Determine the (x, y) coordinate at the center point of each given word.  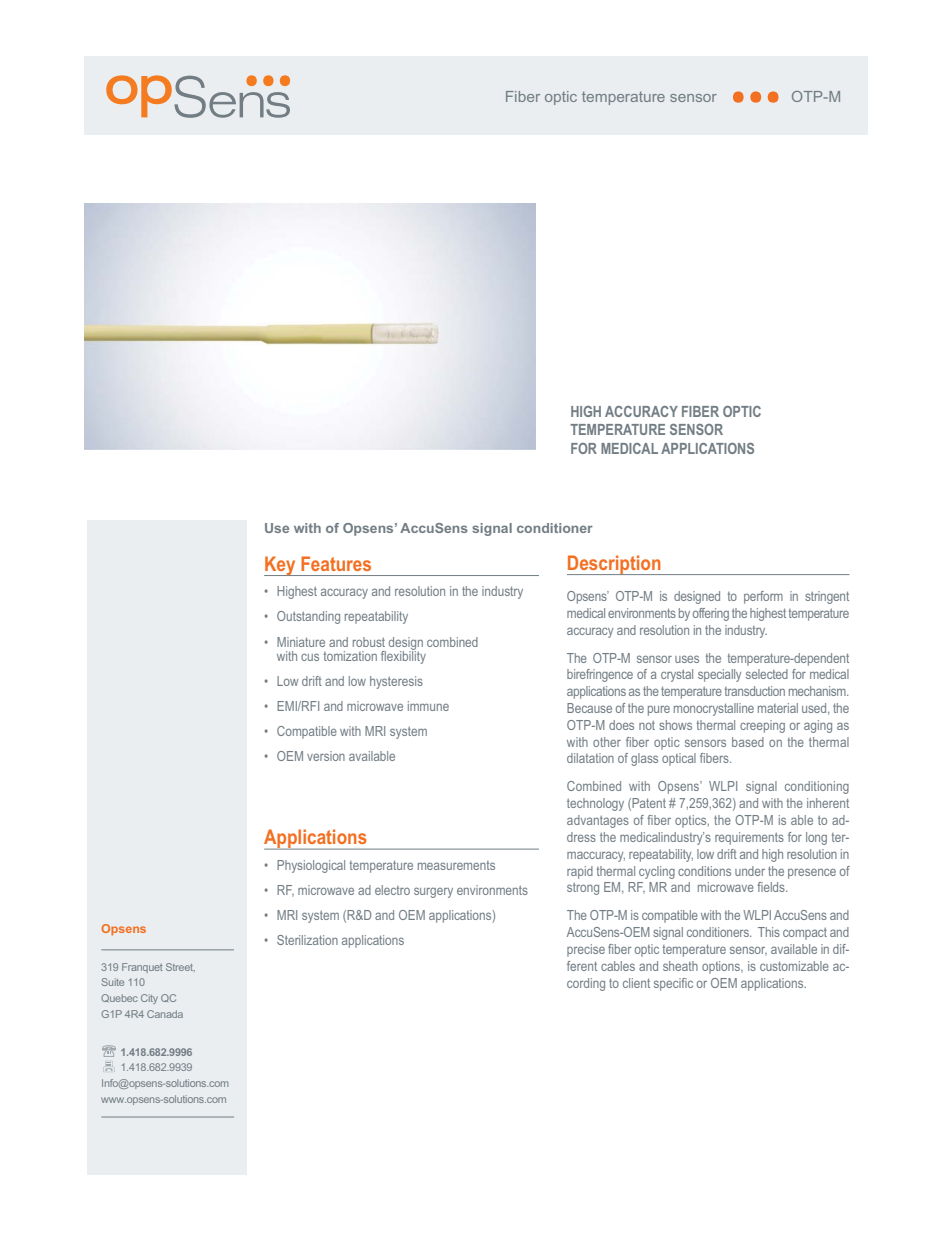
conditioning (817, 787)
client (636, 983)
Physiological (311, 866)
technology (595, 804)
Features (336, 563)
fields (772, 887)
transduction (755, 691)
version (326, 756)
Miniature (301, 642)
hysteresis (396, 682)
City (149, 999)
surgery (433, 892)
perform (763, 597)
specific (673, 984)
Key (281, 566)
